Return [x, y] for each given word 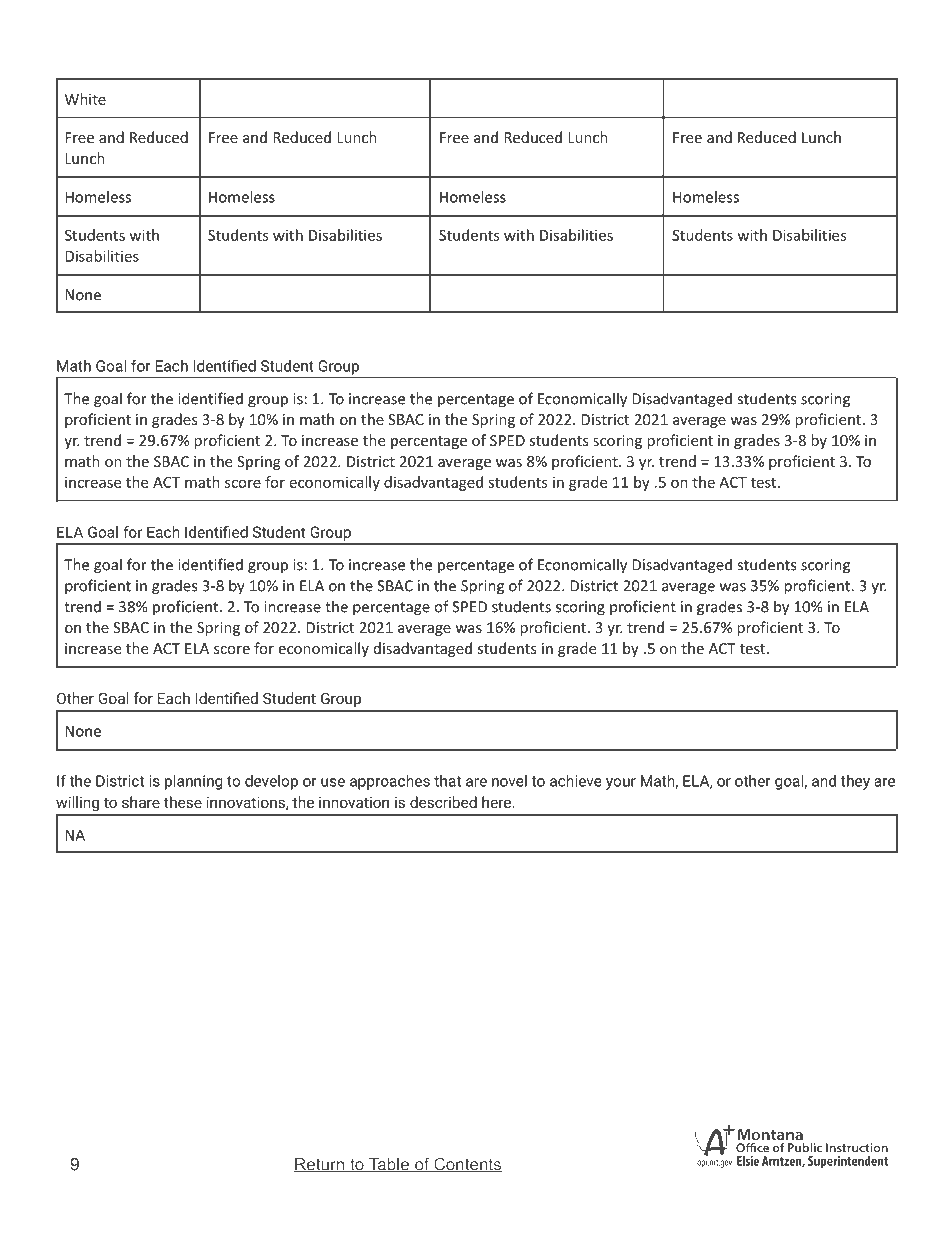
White [85, 99]
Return [320, 1165]
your [621, 784]
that [447, 781]
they [855, 782]
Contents [467, 1165]
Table [389, 1165]
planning [193, 782]
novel [509, 781]
